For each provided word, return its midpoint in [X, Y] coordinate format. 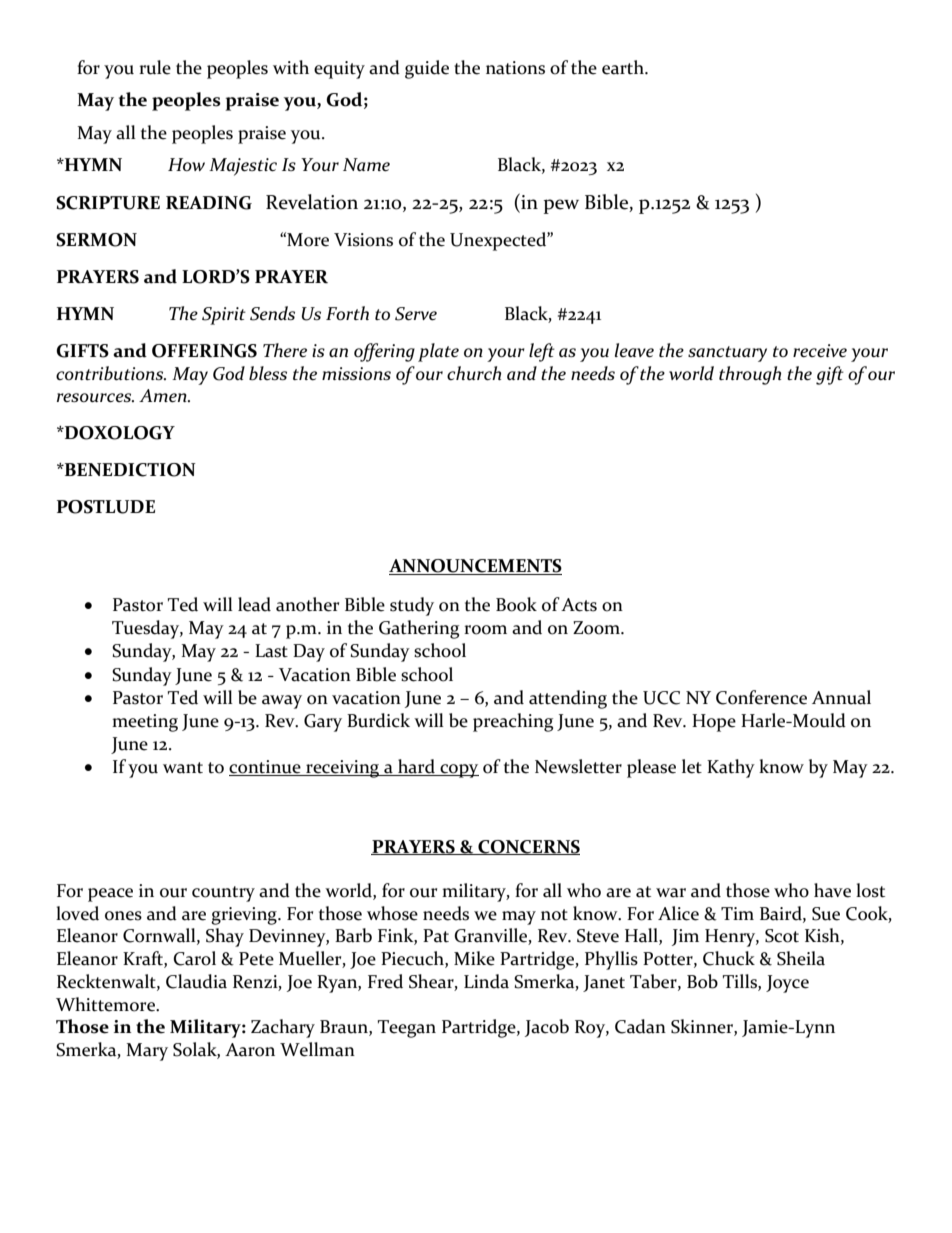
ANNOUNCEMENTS [475, 567]
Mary [147, 1052]
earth [624, 67]
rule [155, 67]
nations [515, 68]
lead [254, 604]
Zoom [597, 628]
